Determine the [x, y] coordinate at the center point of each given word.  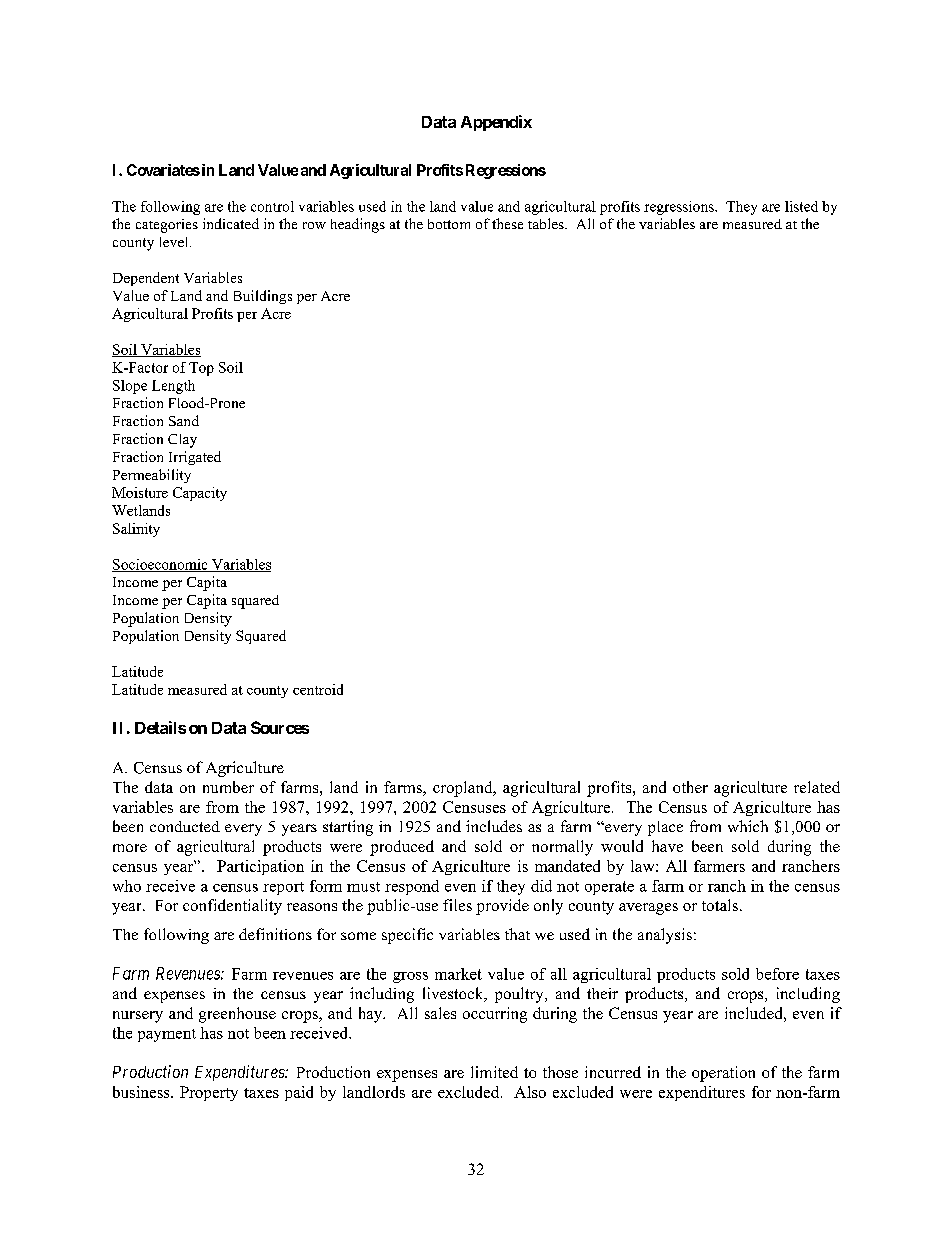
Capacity [200, 494]
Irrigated [195, 458]
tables [547, 223]
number [228, 787]
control [272, 206]
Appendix [496, 123]
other [690, 787]
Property [209, 1093]
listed [801, 206]
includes [494, 826]
